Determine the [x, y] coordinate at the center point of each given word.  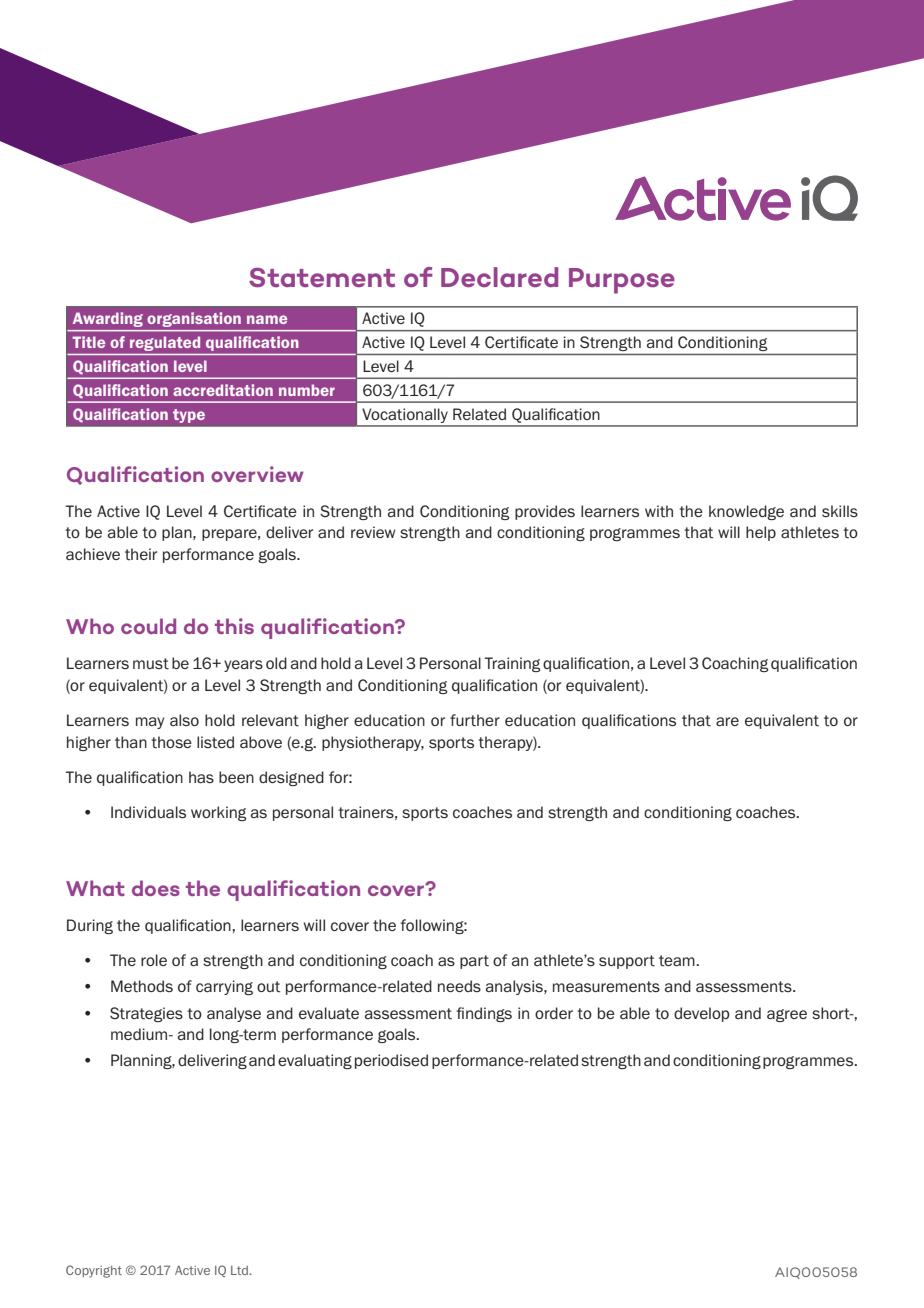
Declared [499, 277]
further [475, 720]
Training [512, 664]
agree [787, 1015]
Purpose [622, 281]
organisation [194, 319]
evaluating [315, 1061]
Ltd [240, 1270]
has [201, 777]
